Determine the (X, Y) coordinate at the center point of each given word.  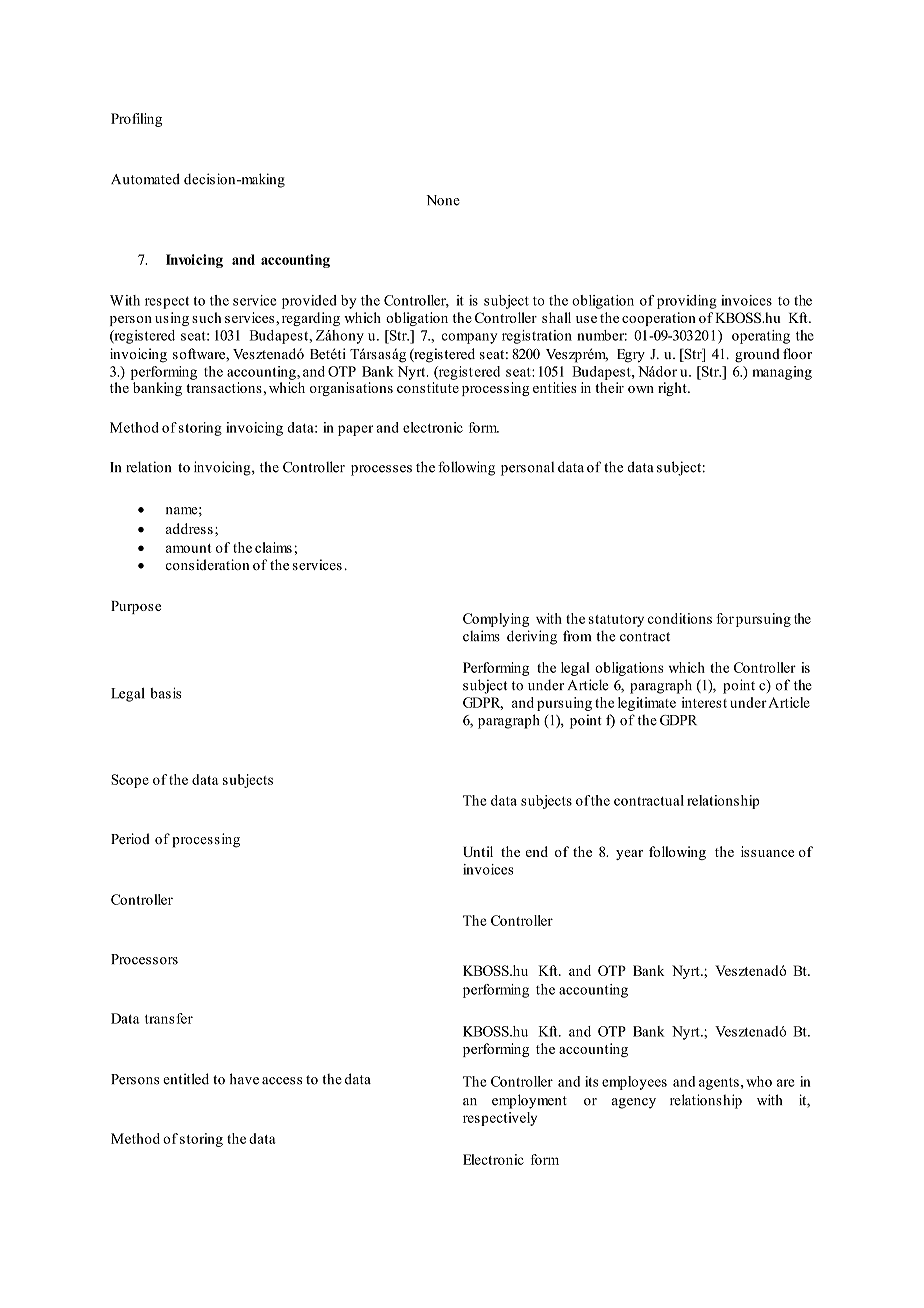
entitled (186, 1079)
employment (529, 1101)
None (443, 200)
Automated (145, 179)
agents (719, 1084)
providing (687, 302)
